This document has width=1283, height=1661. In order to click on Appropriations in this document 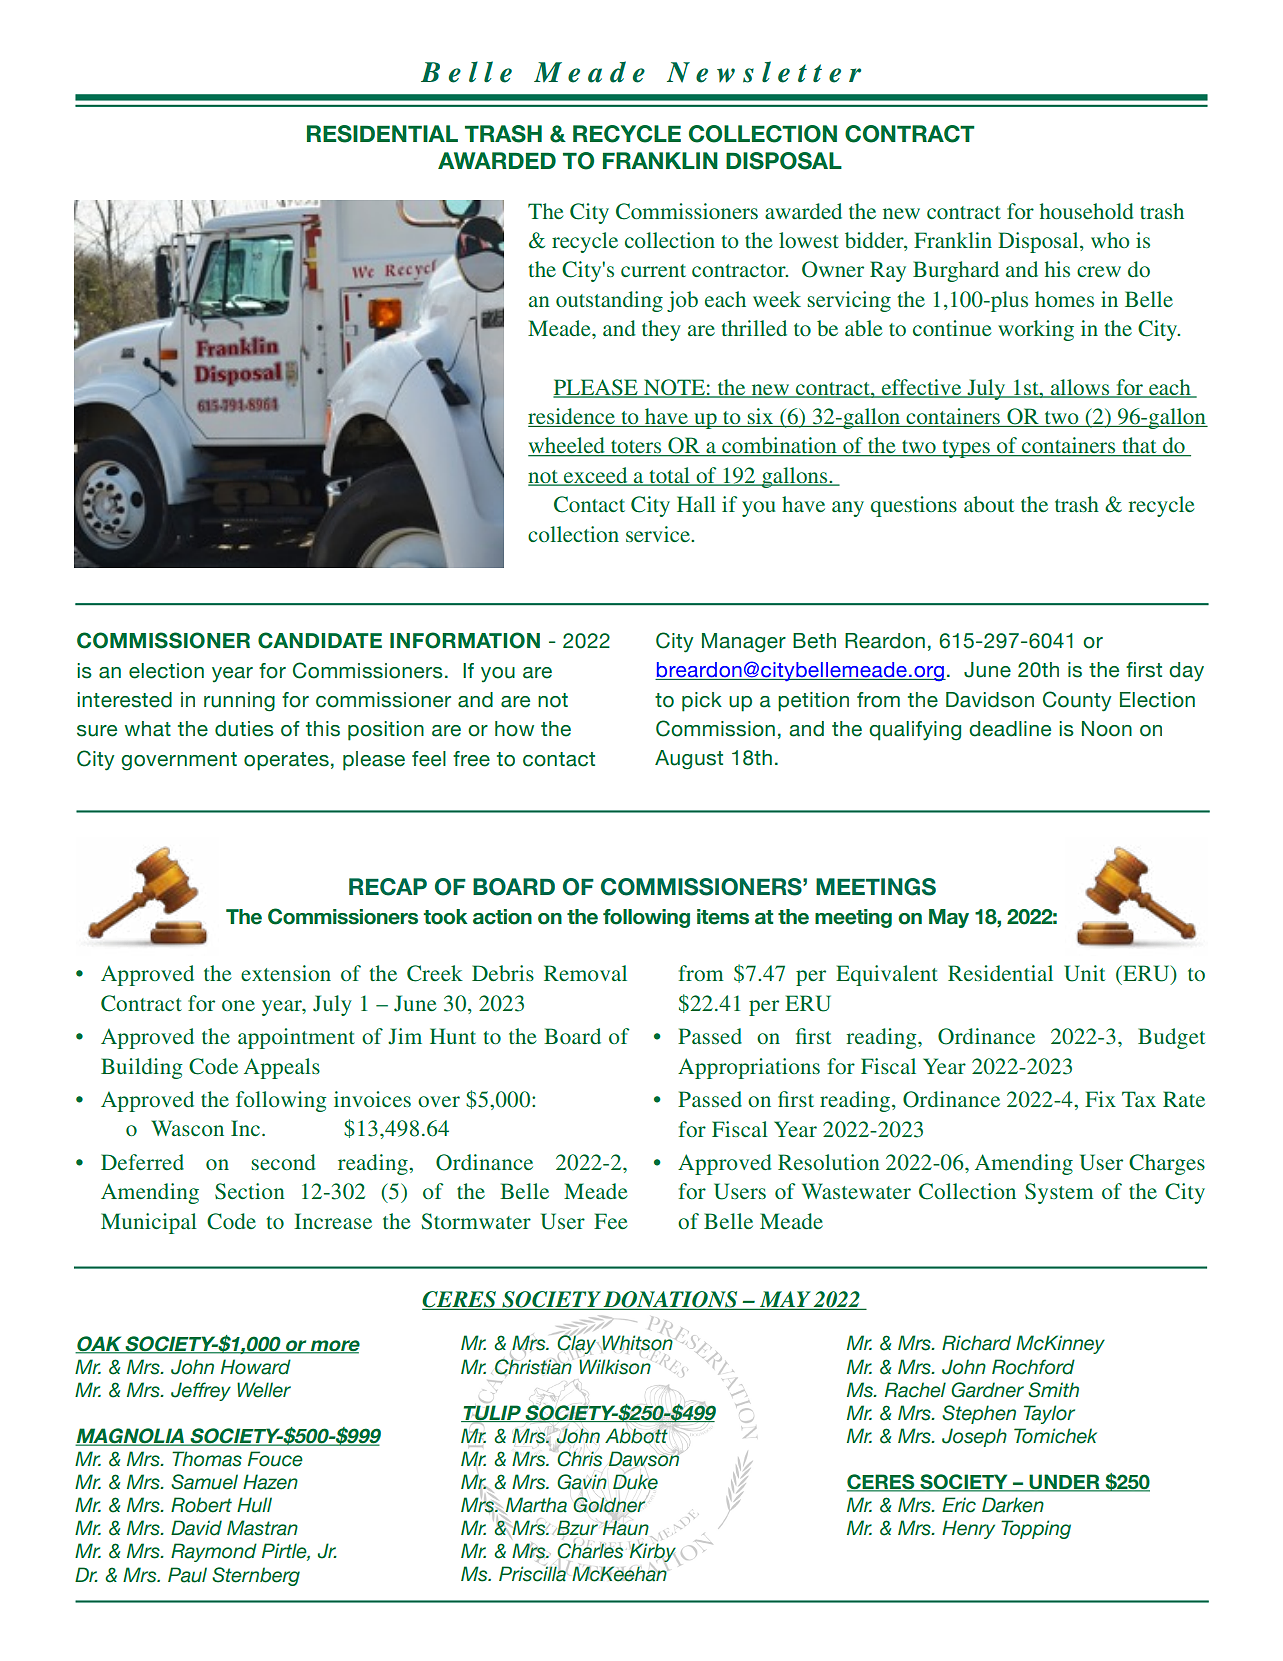, I will do `click(749, 1068)`.
